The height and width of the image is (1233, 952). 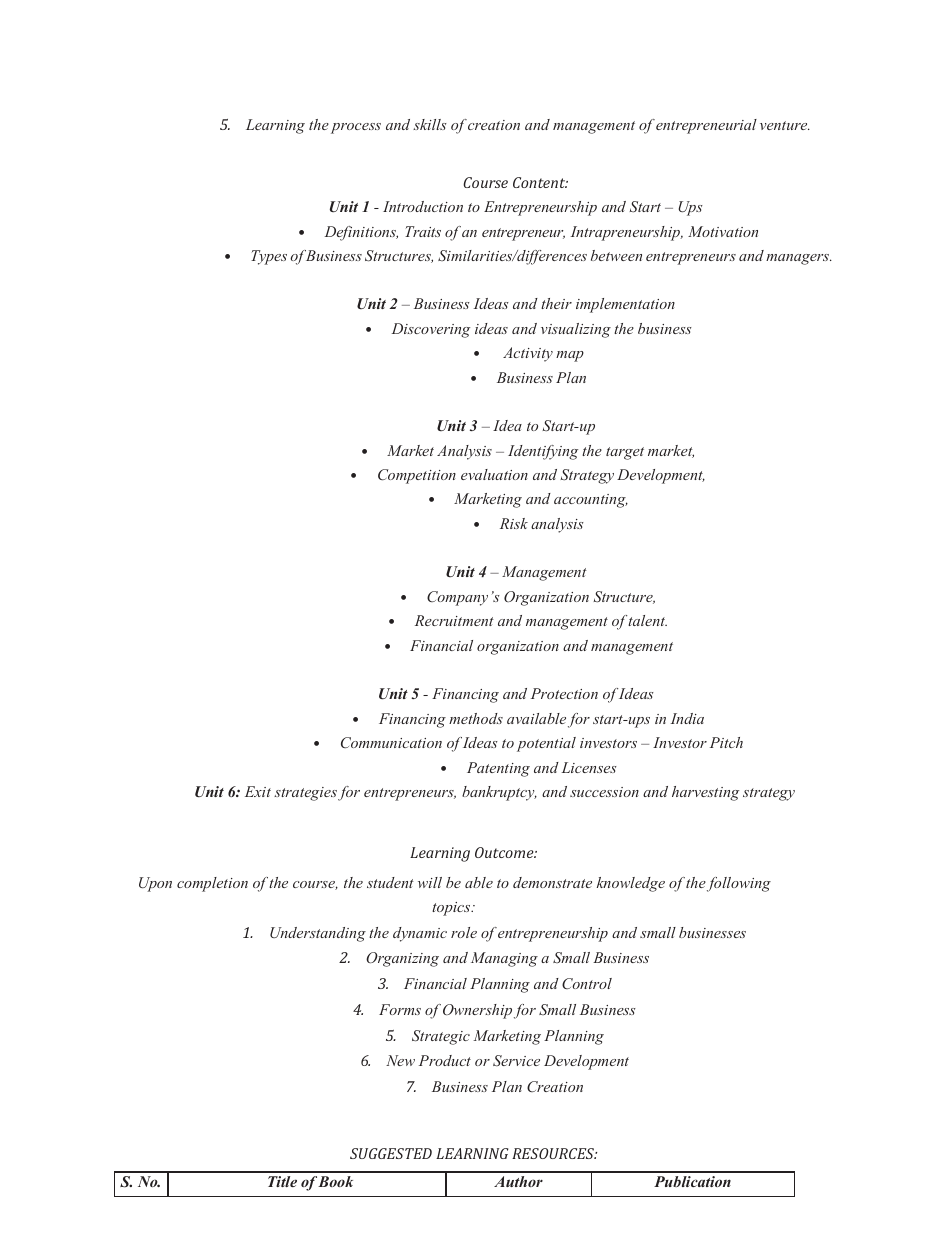 I want to click on talent, so click(x=647, y=620).
